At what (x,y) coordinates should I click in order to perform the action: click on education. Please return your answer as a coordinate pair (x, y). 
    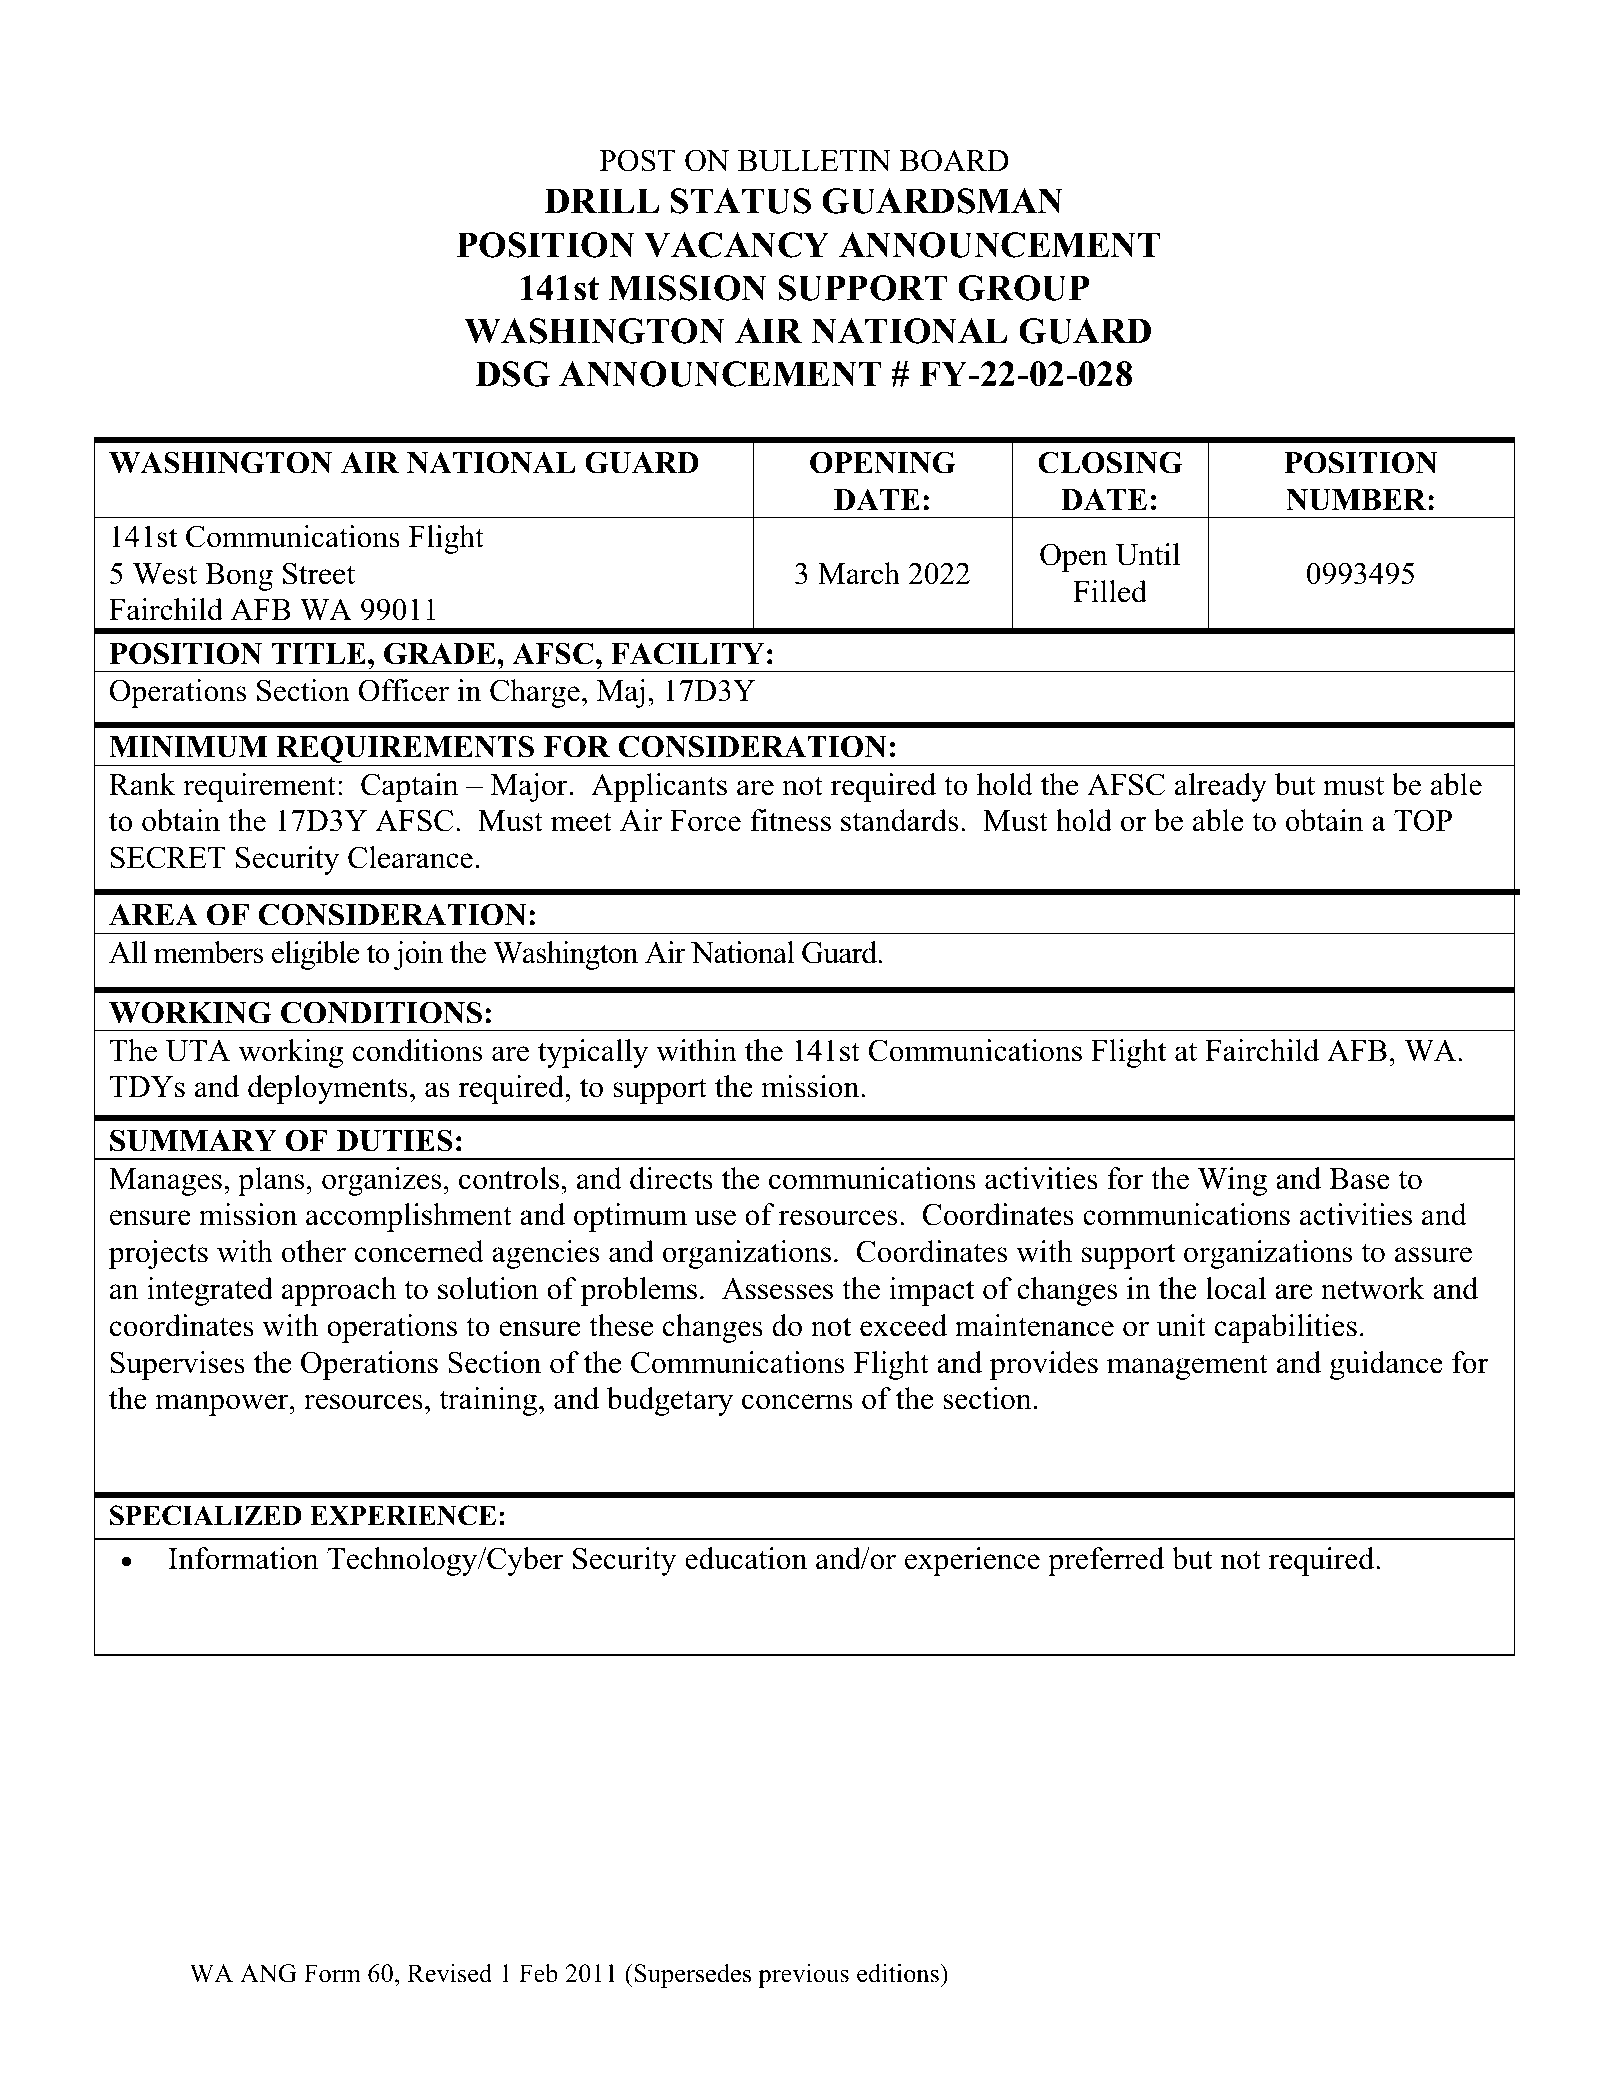
    Looking at the image, I should click on (746, 1558).
